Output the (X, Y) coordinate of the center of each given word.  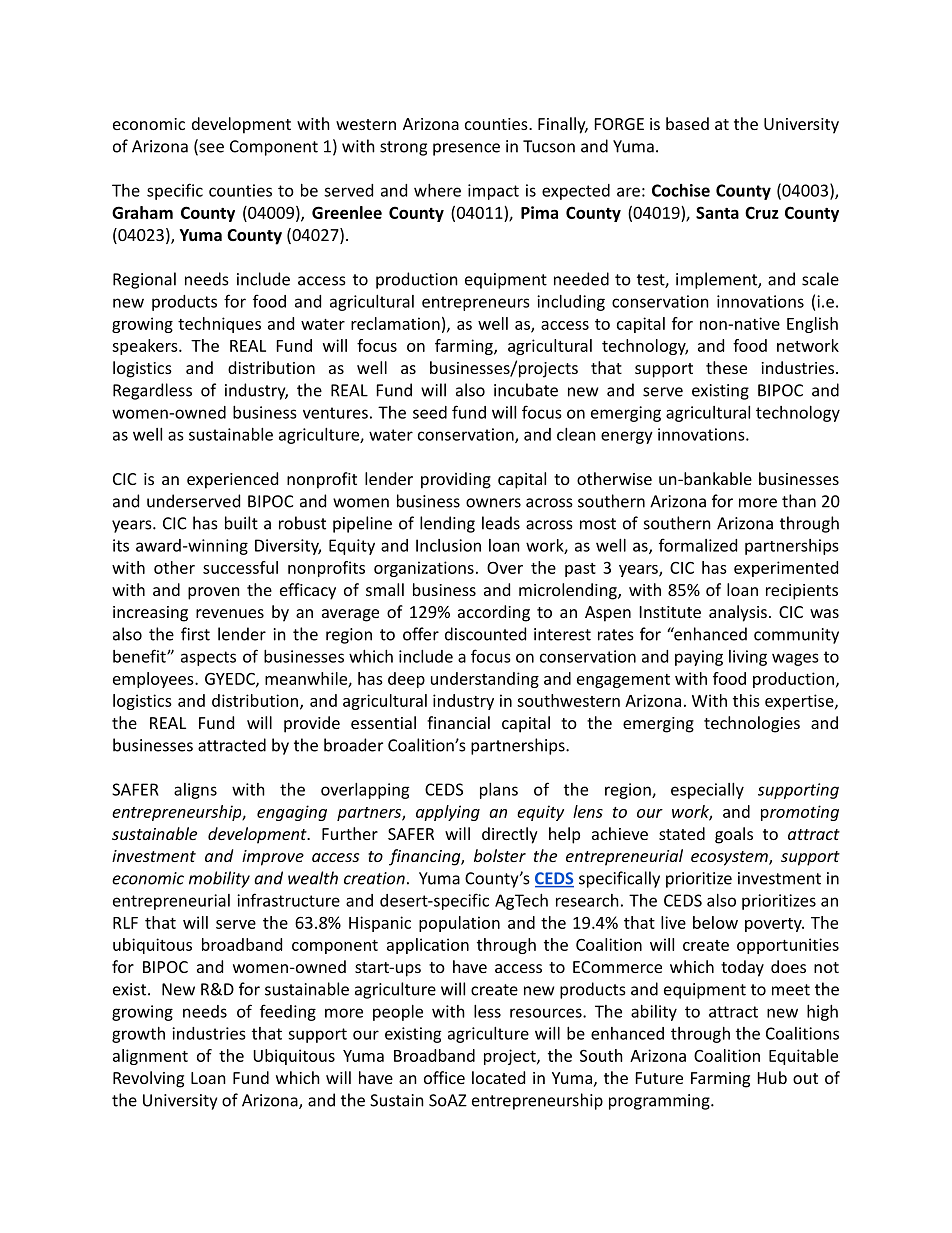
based (687, 123)
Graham (142, 212)
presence (466, 149)
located (498, 1077)
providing (456, 480)
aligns (195, 791)
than (799, 501)
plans (499, 791)
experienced (232, 480)
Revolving (148, 1079)
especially (707, 791)
